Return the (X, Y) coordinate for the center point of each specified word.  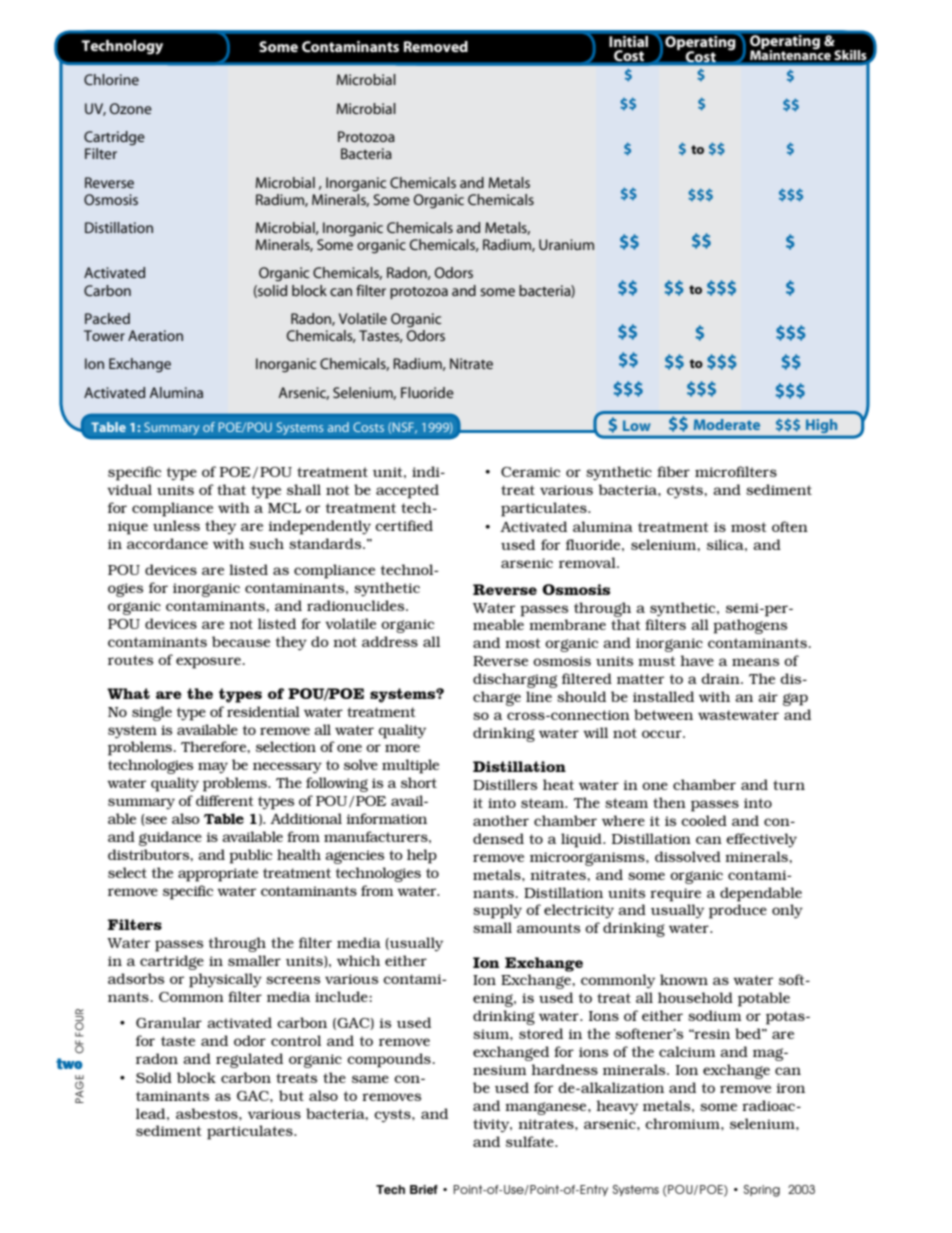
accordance (167, 543)
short (419, 782)
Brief (424, 1189)
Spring (762, 1191)
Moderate (727, 424)
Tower (104, 335)
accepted (407, 491)
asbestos (208, 1113)
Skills (850, 55)
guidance (170, 838)
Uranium (566, 244)
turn (789, 785)
